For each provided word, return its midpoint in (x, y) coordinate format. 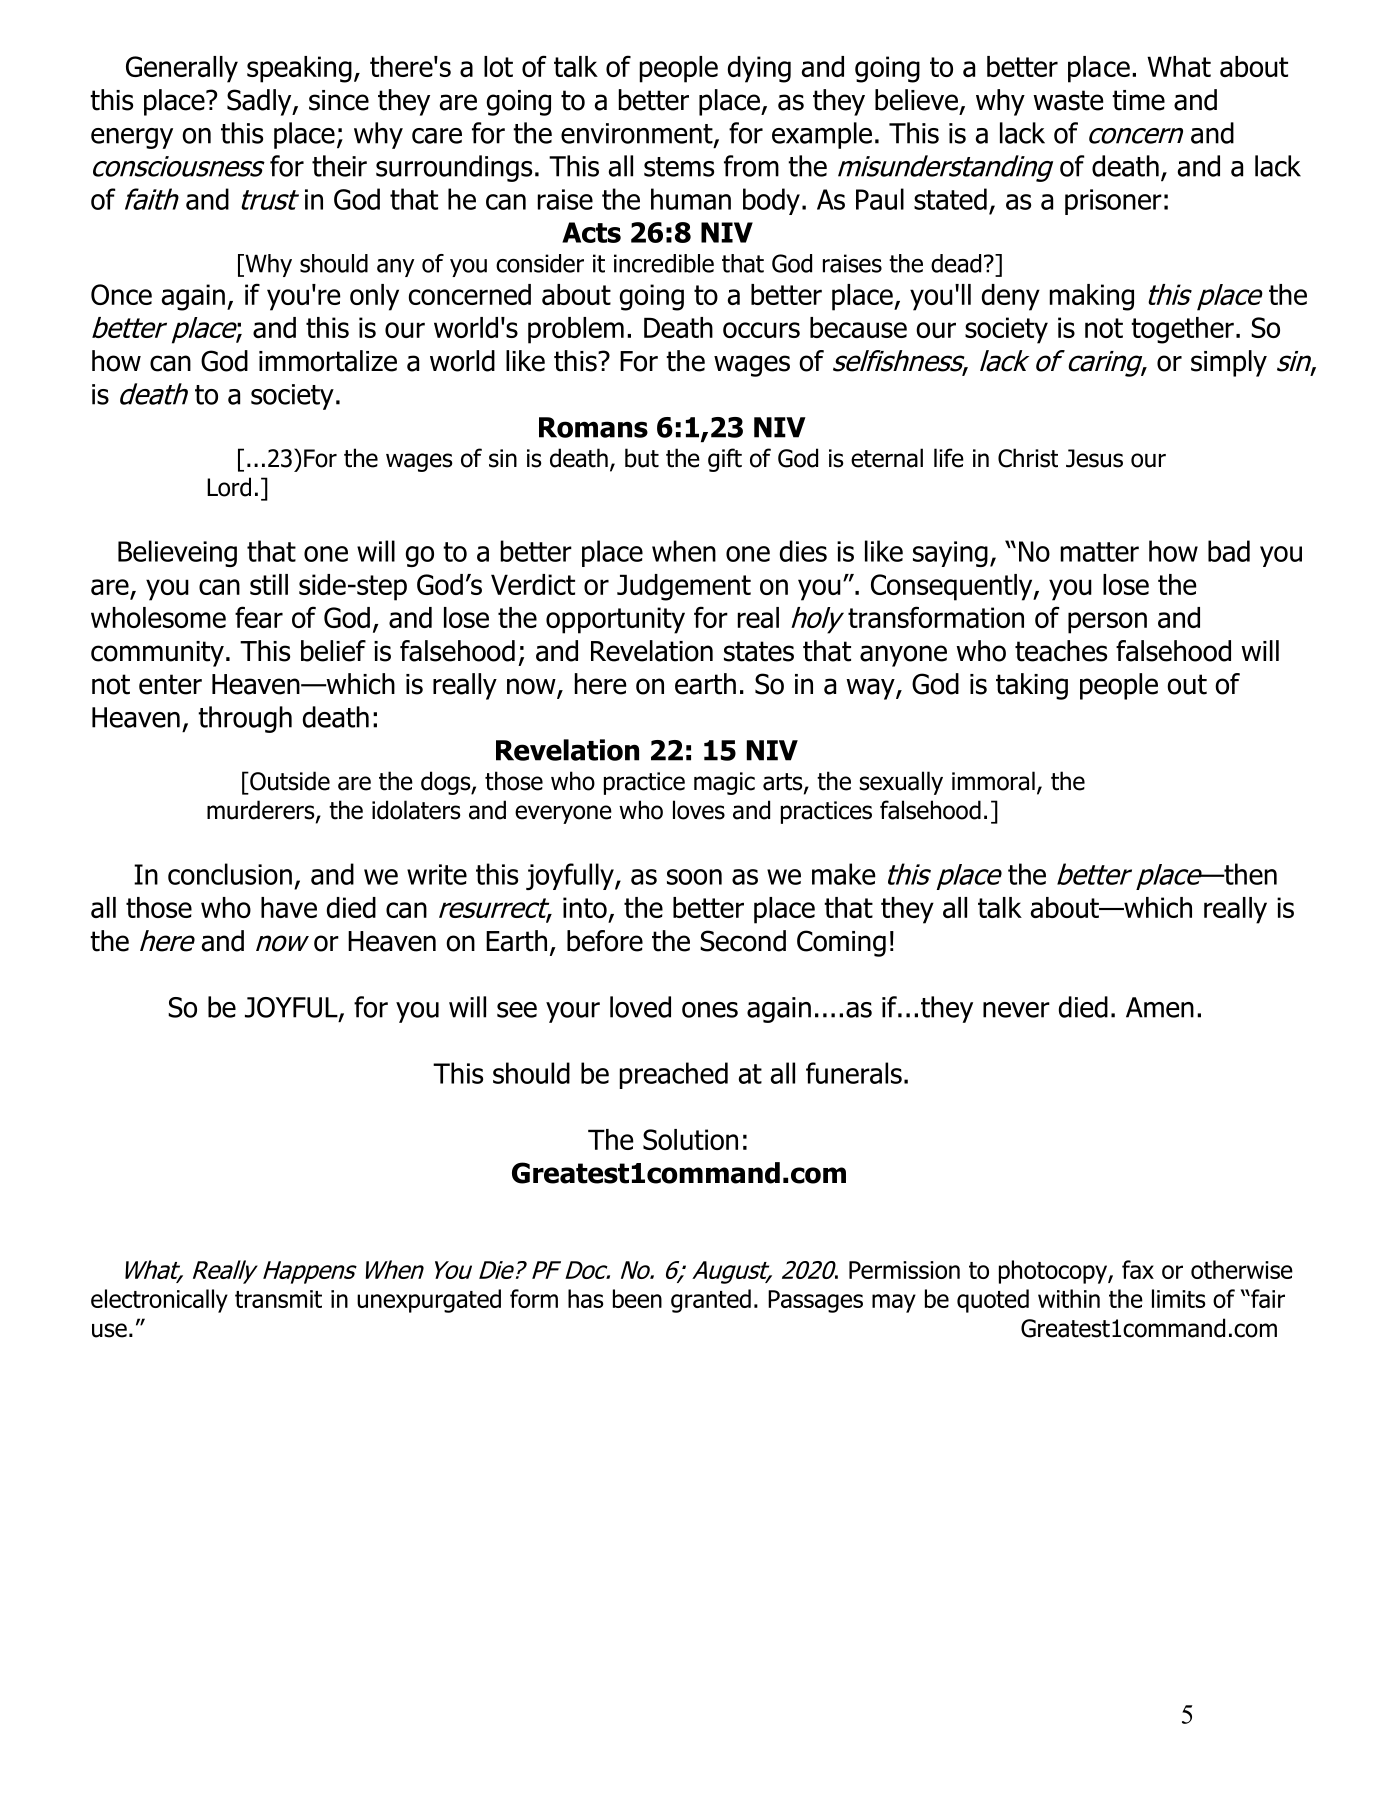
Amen (1160, 1007)
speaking (299, 69)
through (245, 719)
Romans (593, 427)
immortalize (328, 361)
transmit (278, 1299)
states (759, 651)
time (1138, 100)
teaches (1061, 651)
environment (638, 134)
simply (1229, 363)
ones (710, 1010)
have (289, 907)
